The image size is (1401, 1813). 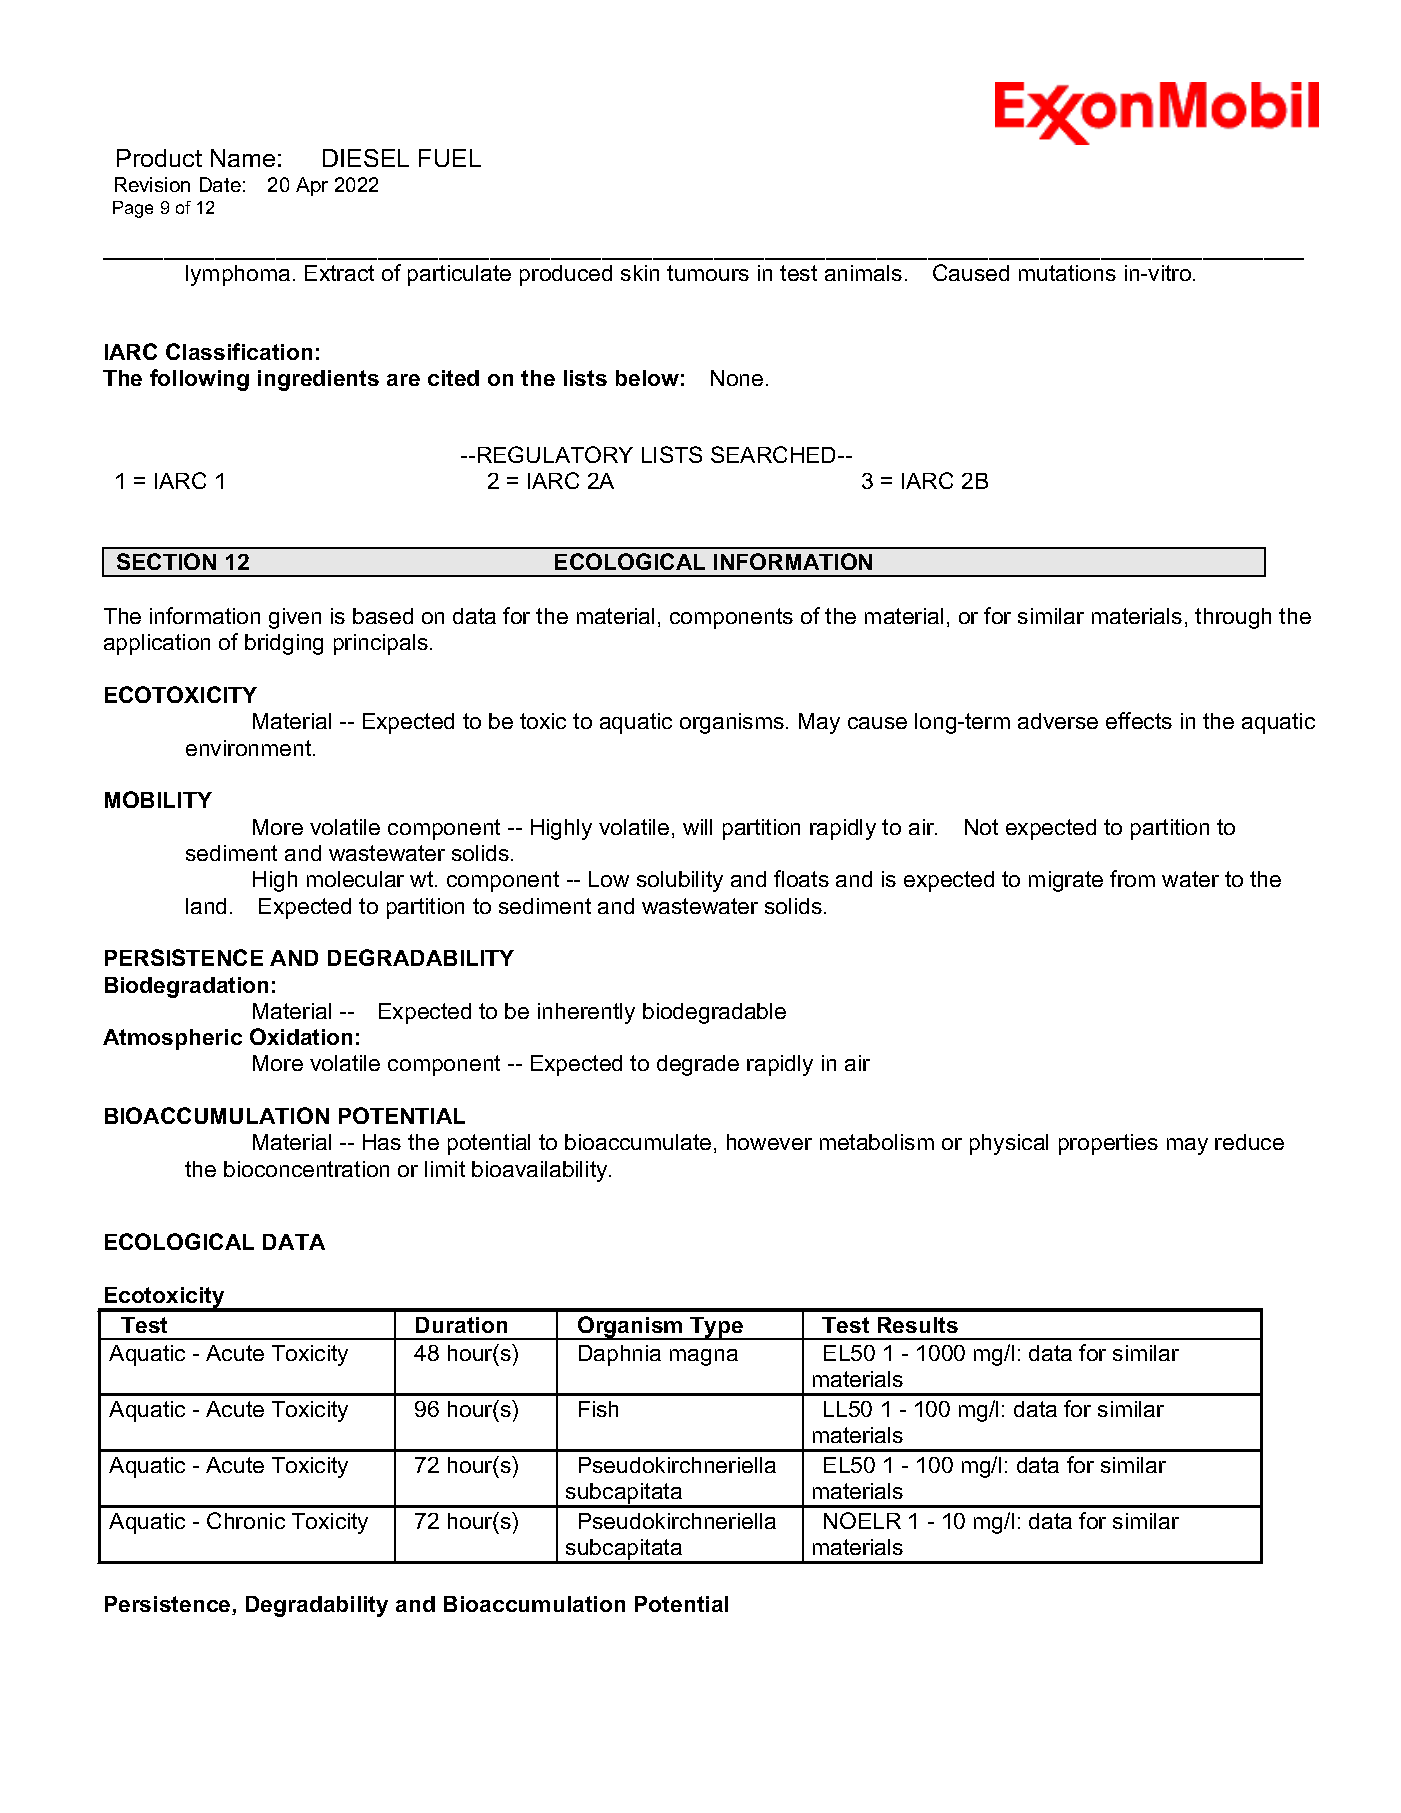 What do you see at coordinates (598, 1409) in the screenshot?
I see `Fish` at bounding box center [598, 1409].
